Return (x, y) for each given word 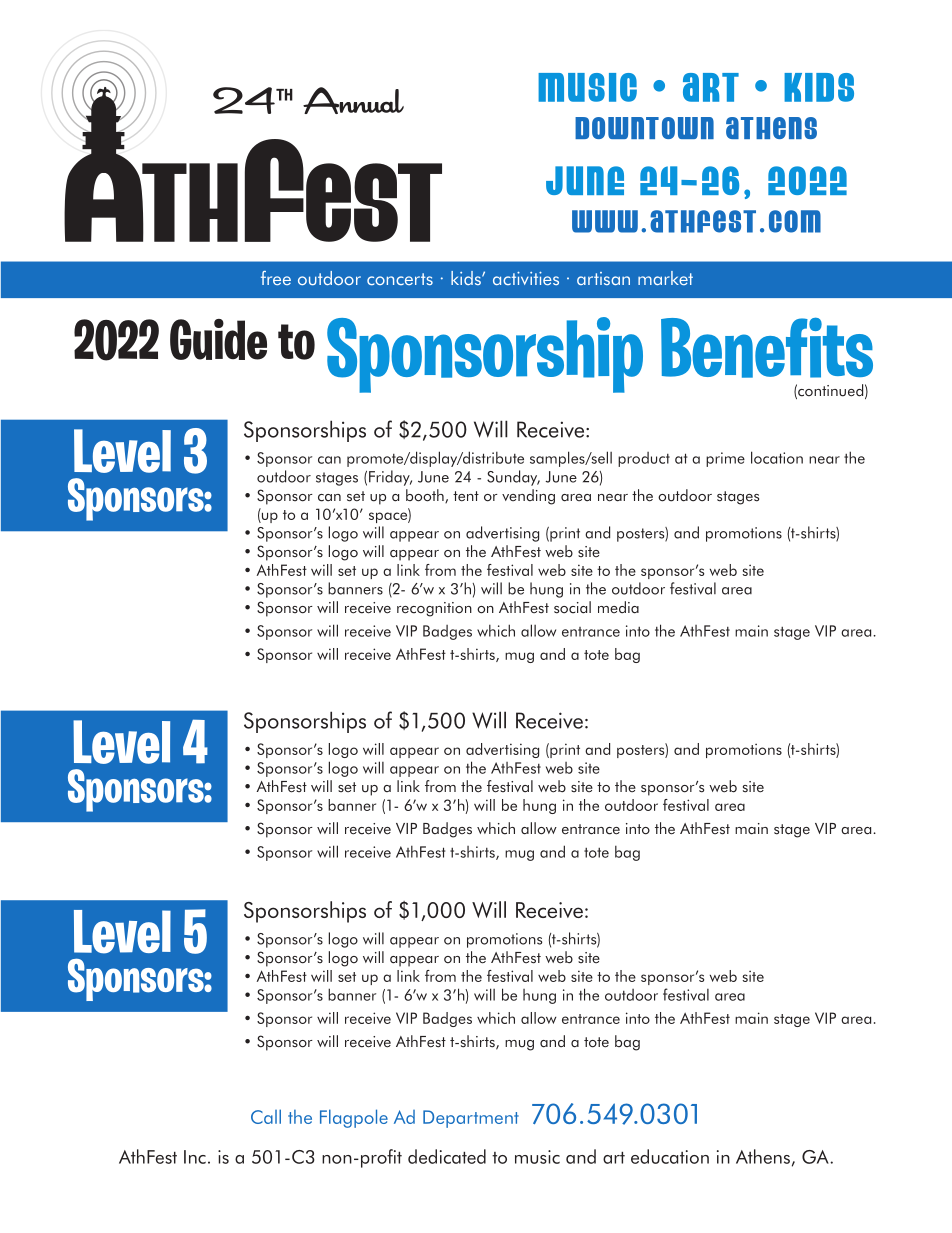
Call (266, 1116)
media (618, 607)
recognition (434, 609)
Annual (353, 100)
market (665, 278)
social (572, 607)
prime (725, 459)
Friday (390, 478)
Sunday (513, 478)
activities (526, 278)
